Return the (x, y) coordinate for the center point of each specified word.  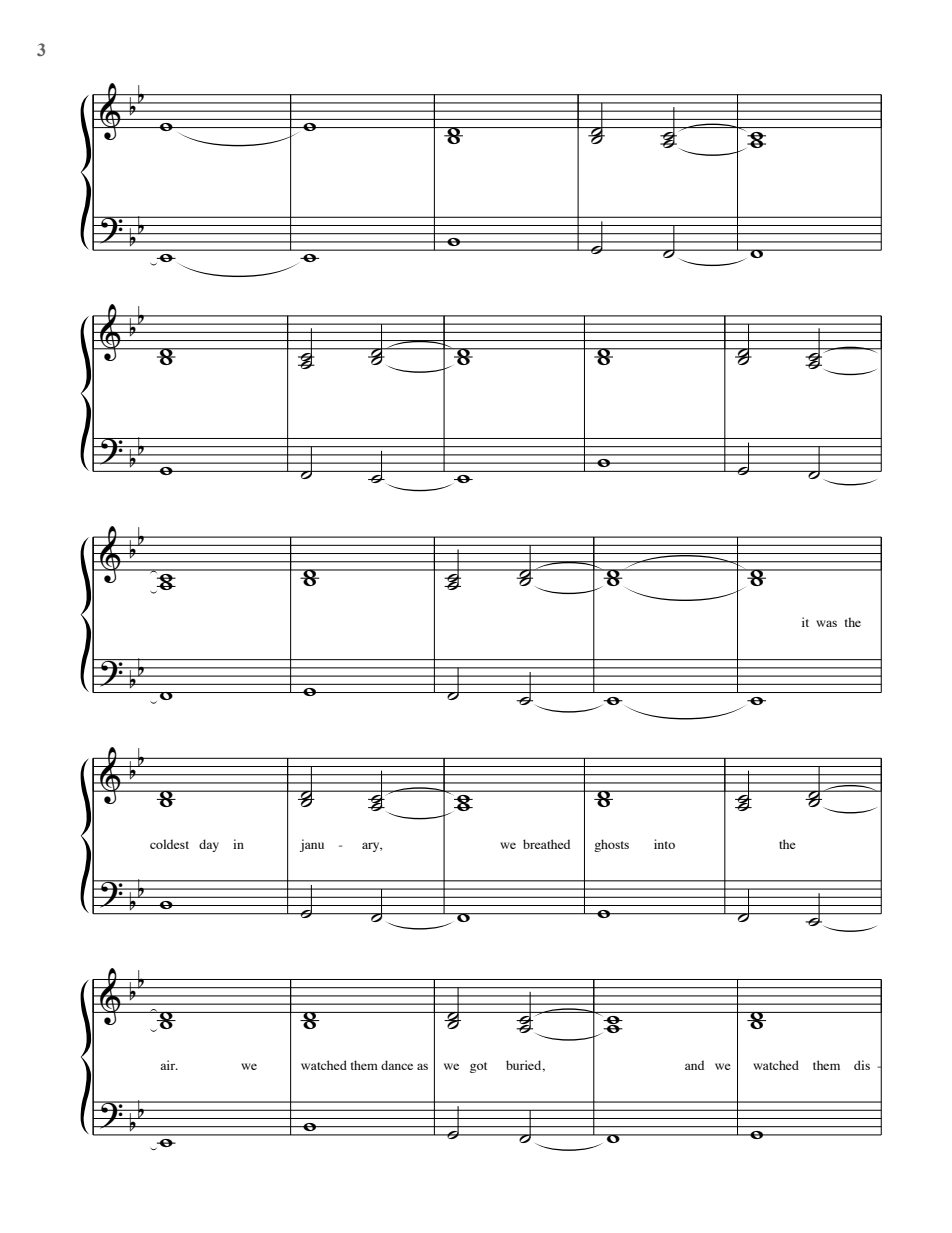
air (169, 1065)
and (694, 1065)
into (664, 844)
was (826, 623)
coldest (169, 844)
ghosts (611, 845)
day (209, 845)
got (478, 1067)
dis (862, 1065)
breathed (546, 844)
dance (397, 1065)
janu (312, 845)
